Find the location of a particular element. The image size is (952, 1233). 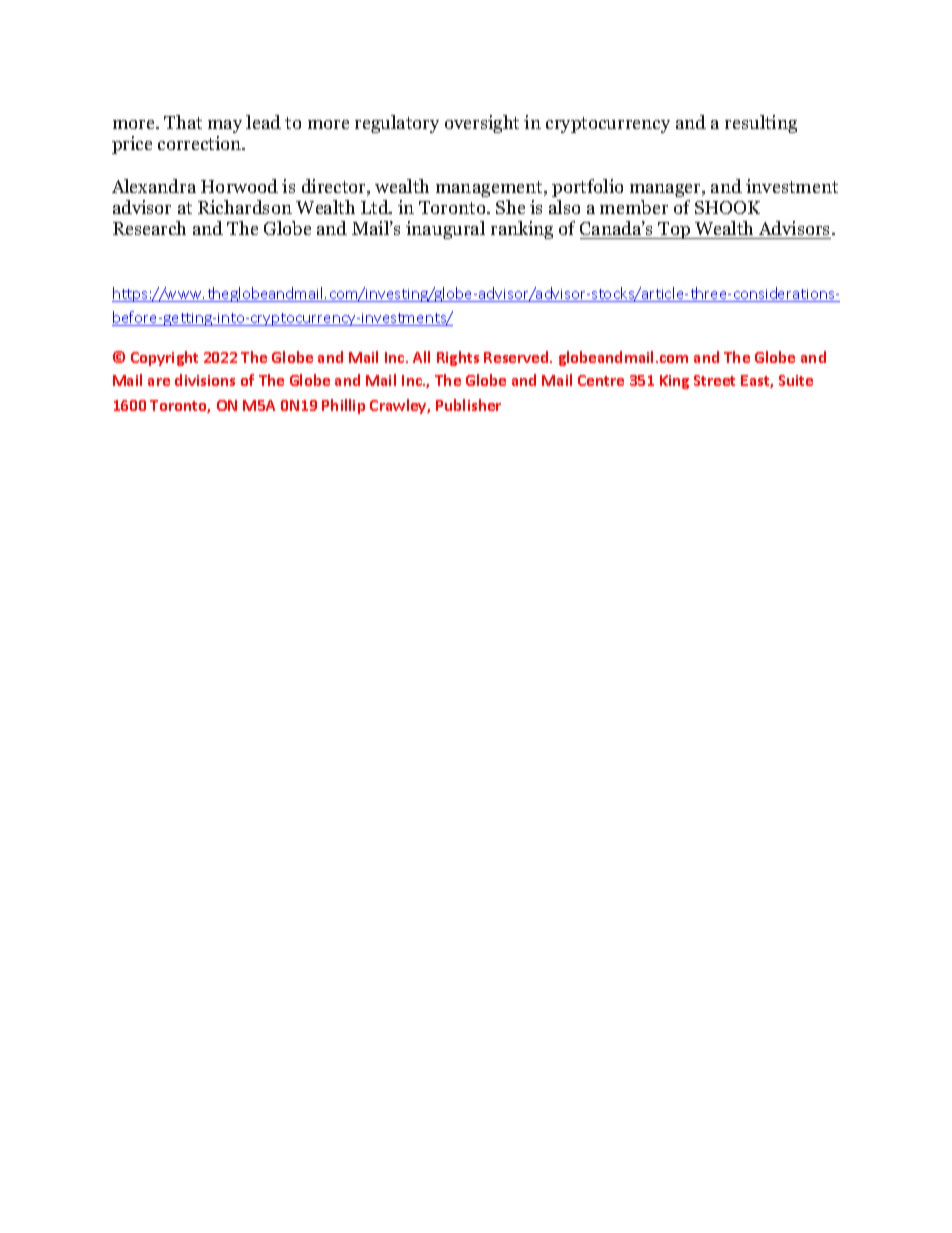

resulting is located at coordinates (761, 124).
